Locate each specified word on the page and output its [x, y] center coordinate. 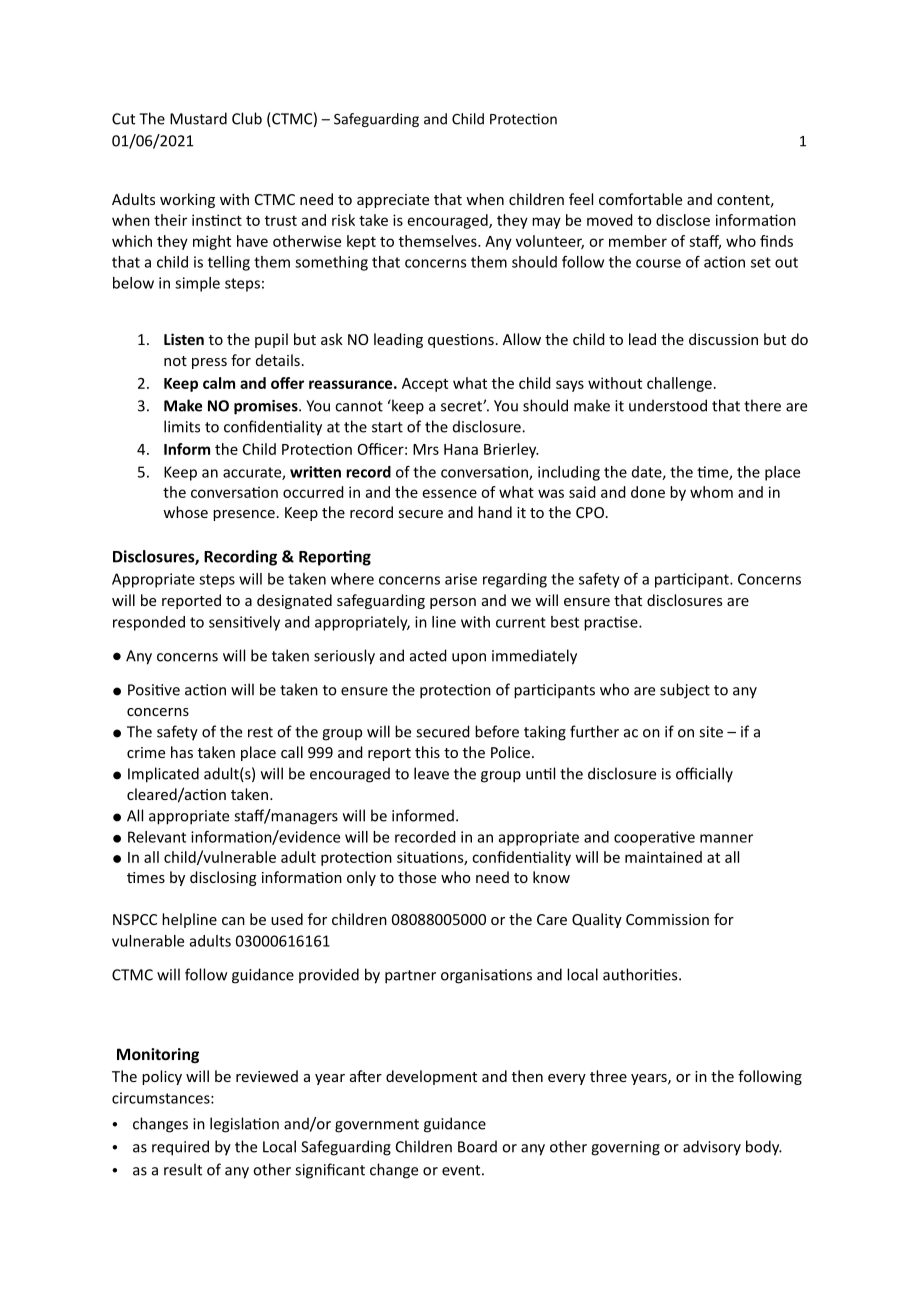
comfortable [640, 199]
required [180, 1148]
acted [428, 655]
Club [247, 118]
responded [149, 623]
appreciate [393, 201]
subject [685, 691]
